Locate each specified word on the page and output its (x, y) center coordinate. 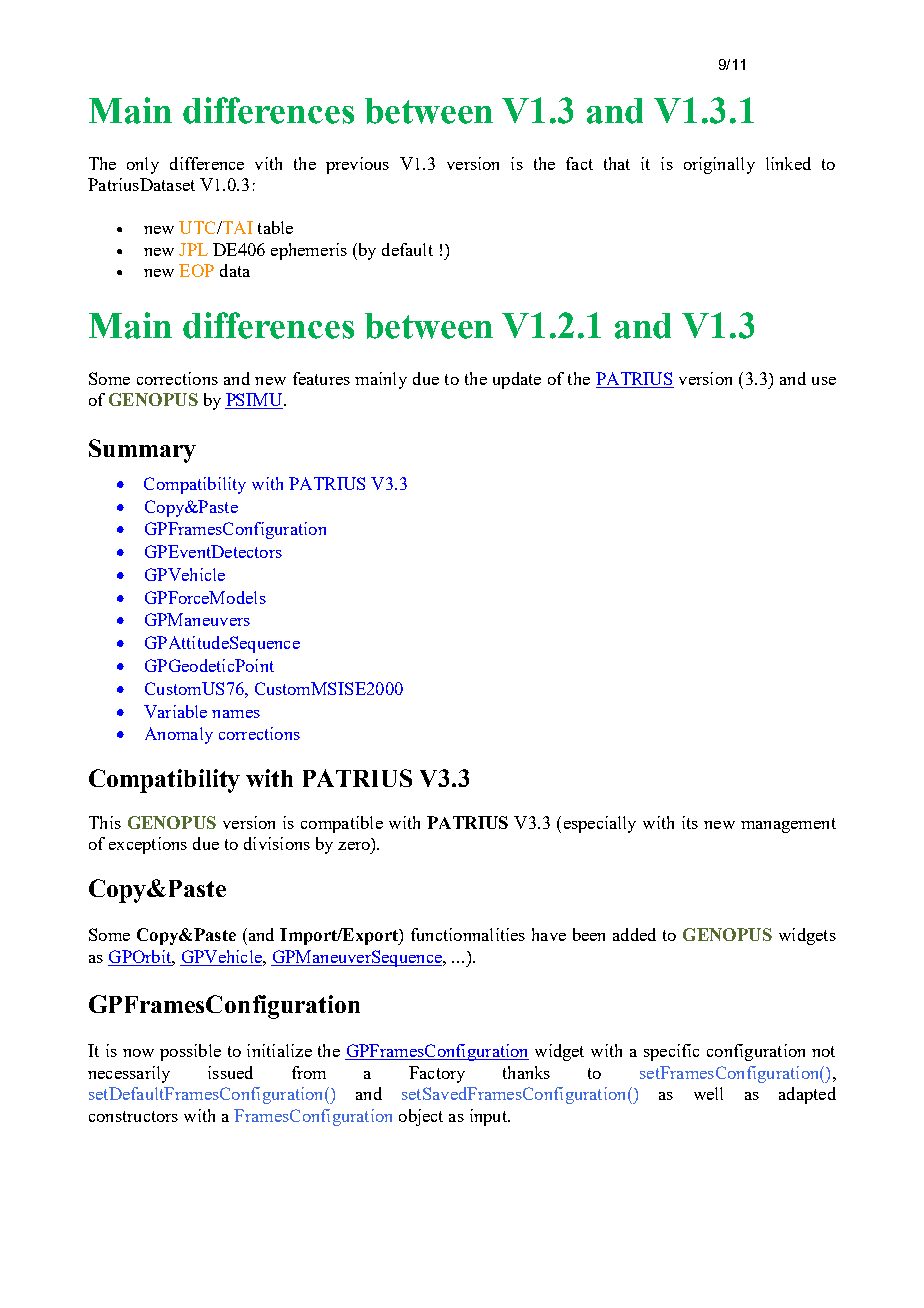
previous (357, 165)
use (824, 381)
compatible (342, 824)
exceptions (148, 845)
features (321, 378)
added (634, 934)
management (788, 825)
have (549, 934)
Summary (142, 451)
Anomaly (179, 735)
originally (719, 165)
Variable (175, 711)
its (690, 822)
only (143, 165)
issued (230, 1072)
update (517, 380)
